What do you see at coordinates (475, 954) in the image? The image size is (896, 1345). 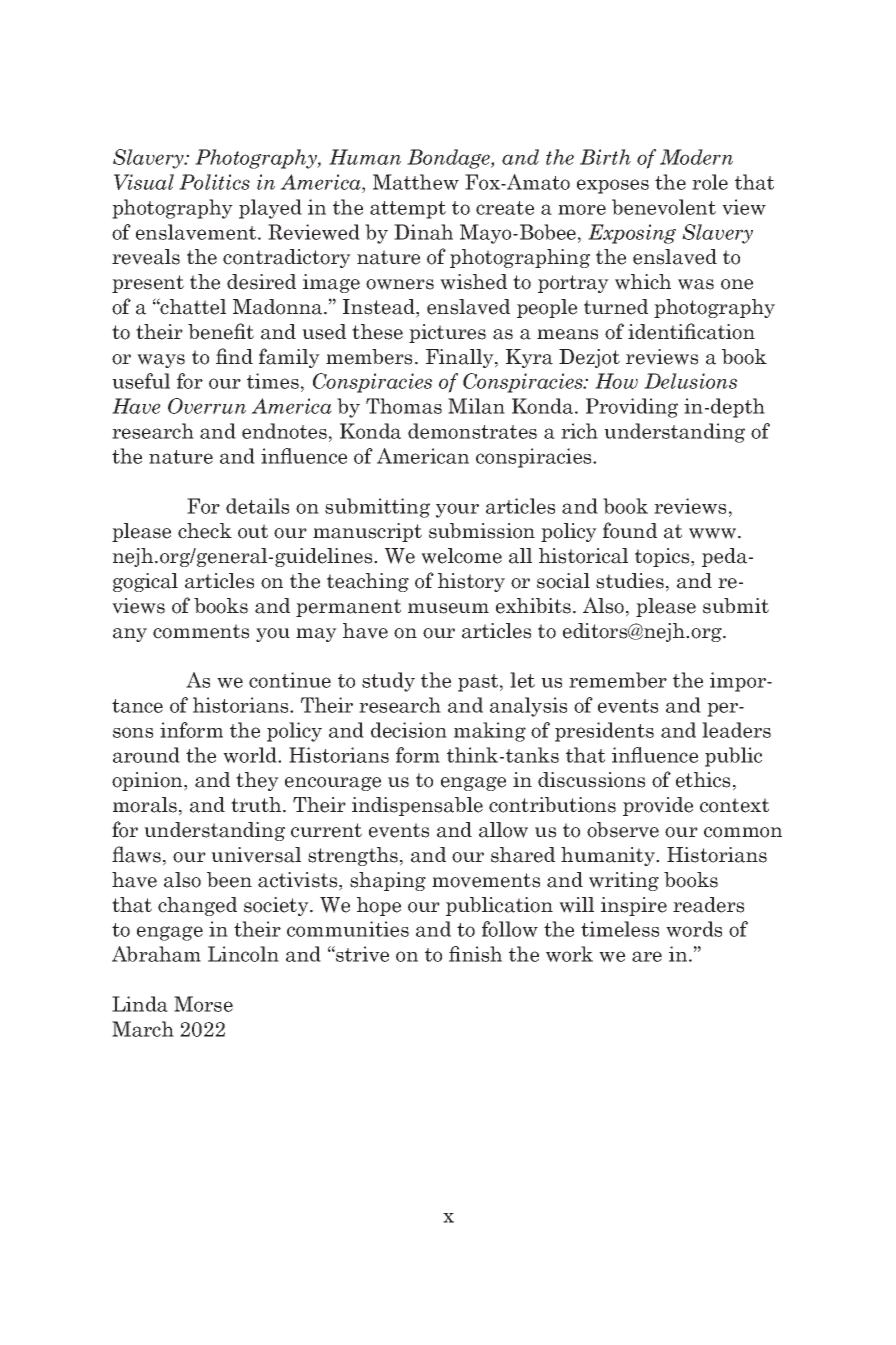 I see `finish` at bounding box center [475, 954].
